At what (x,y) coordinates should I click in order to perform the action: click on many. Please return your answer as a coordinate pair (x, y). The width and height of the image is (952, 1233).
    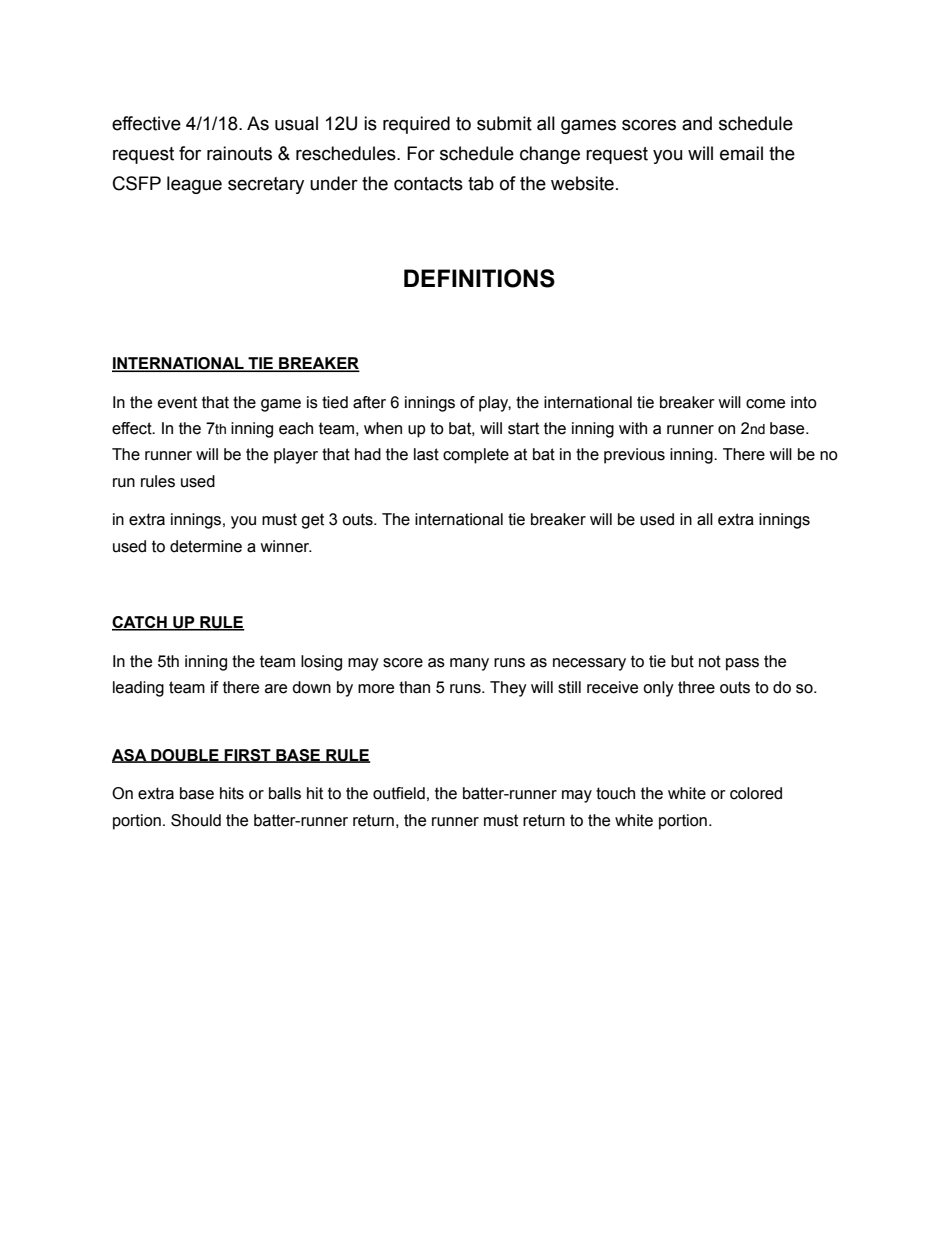
    Looking at the image, I should click on (469, 664).
